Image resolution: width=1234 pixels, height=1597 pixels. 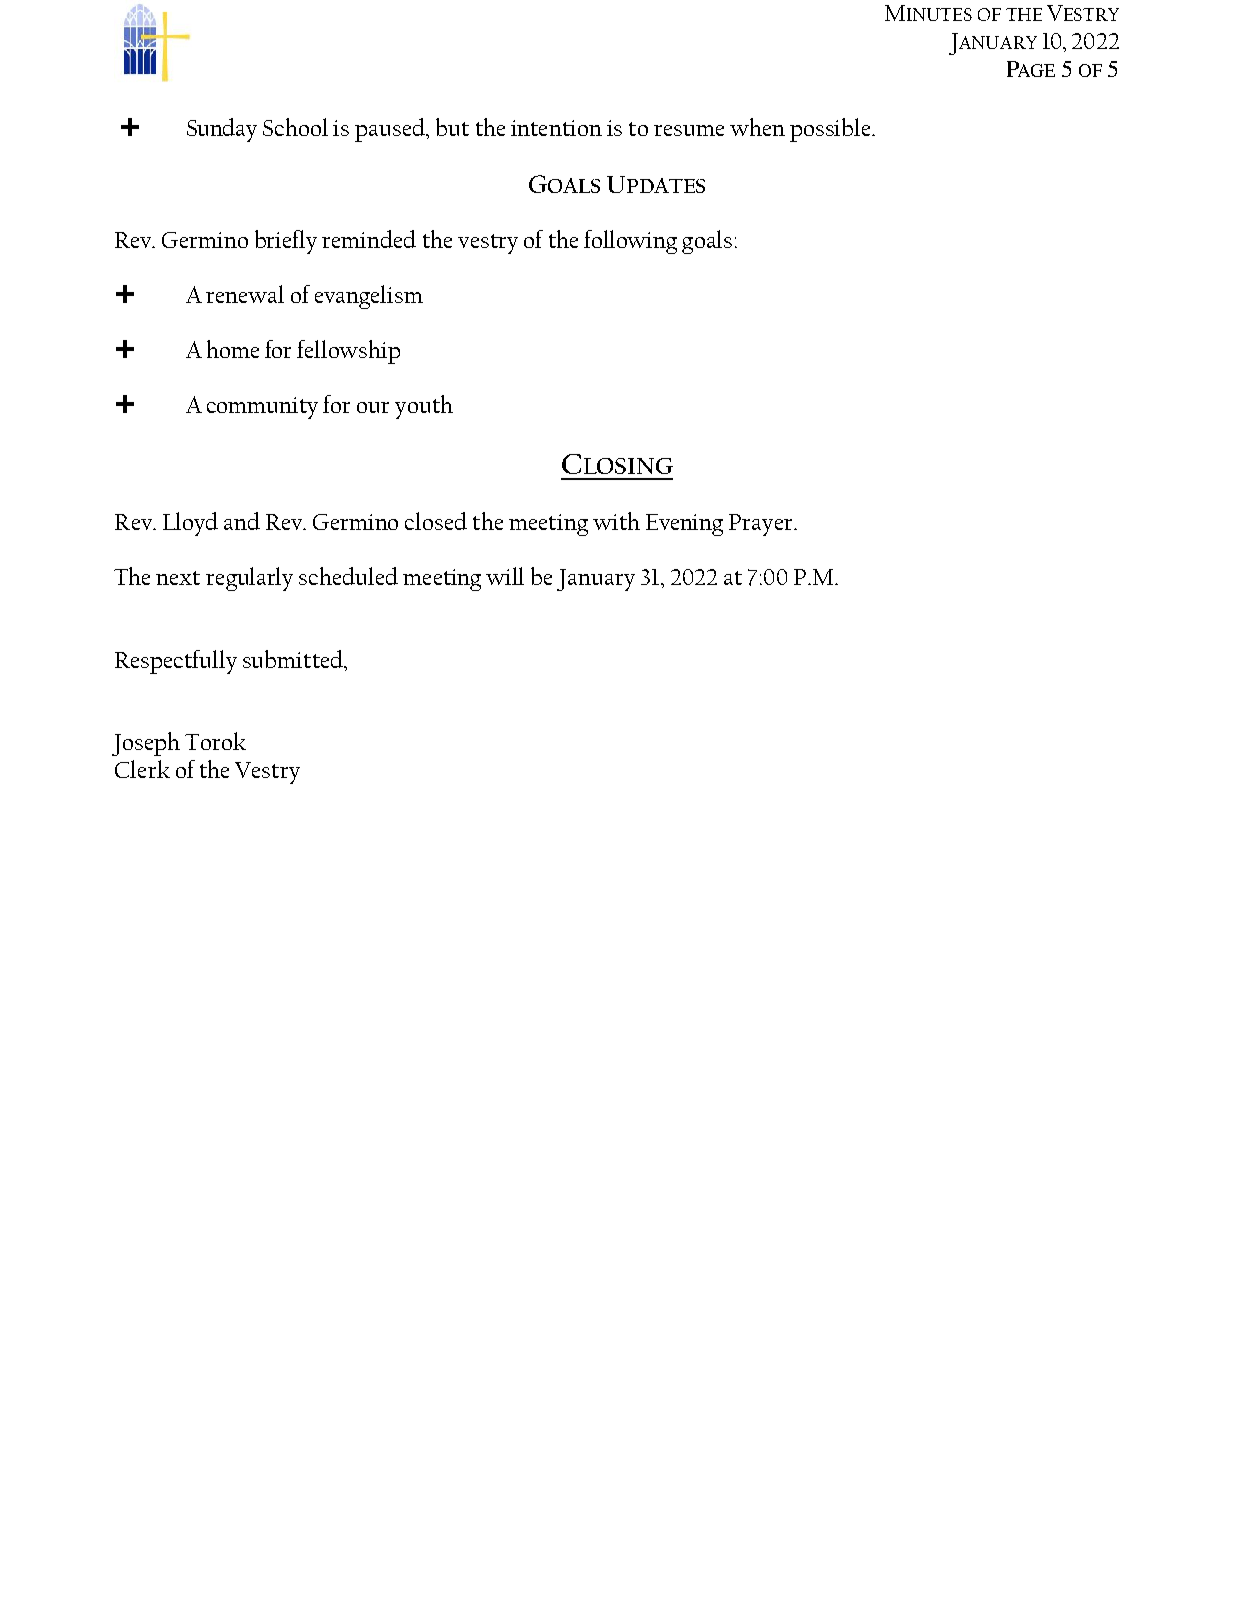 I want to click on will, so click(x=505, y=576).
